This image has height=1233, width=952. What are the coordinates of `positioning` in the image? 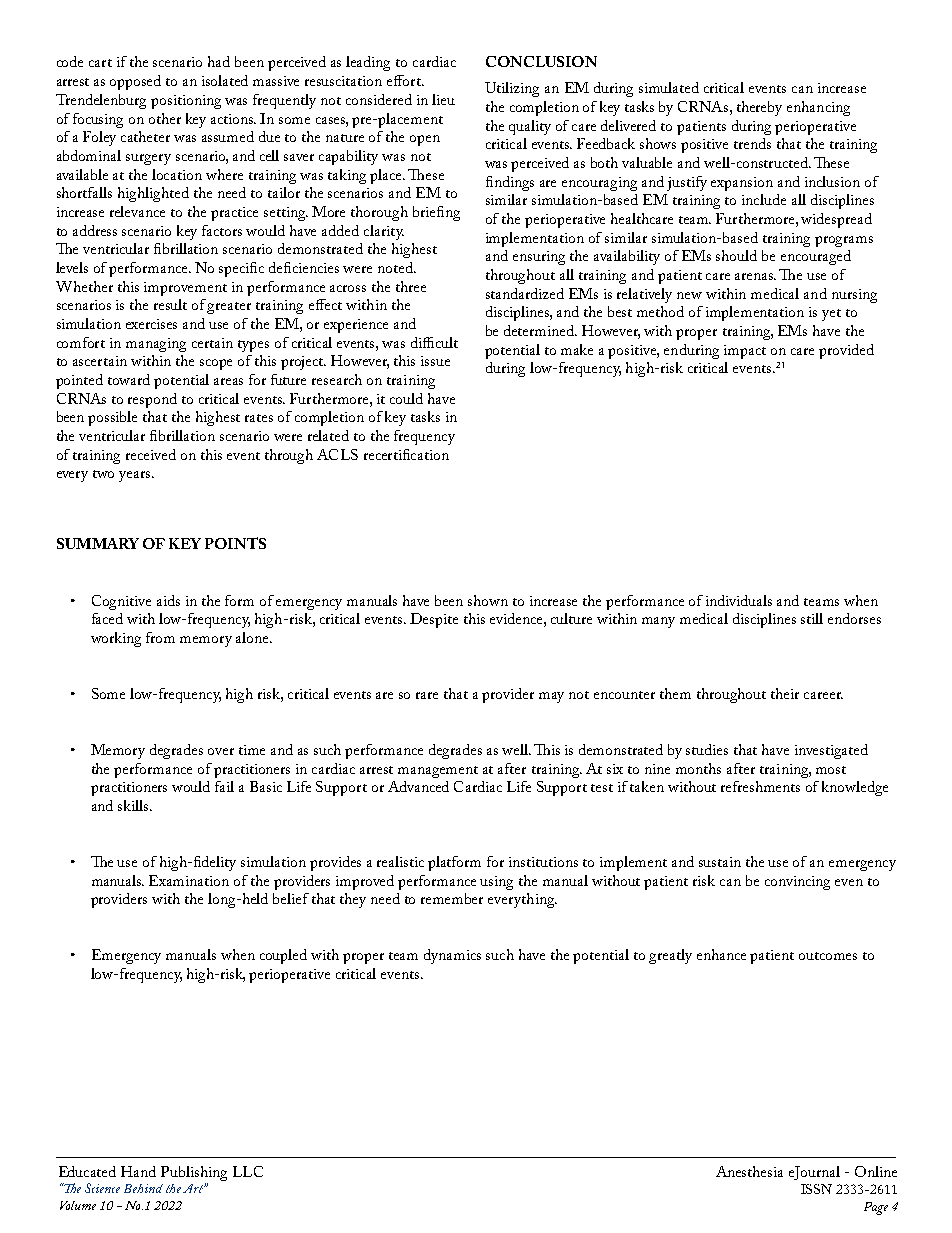 It's located at (186, 102).
